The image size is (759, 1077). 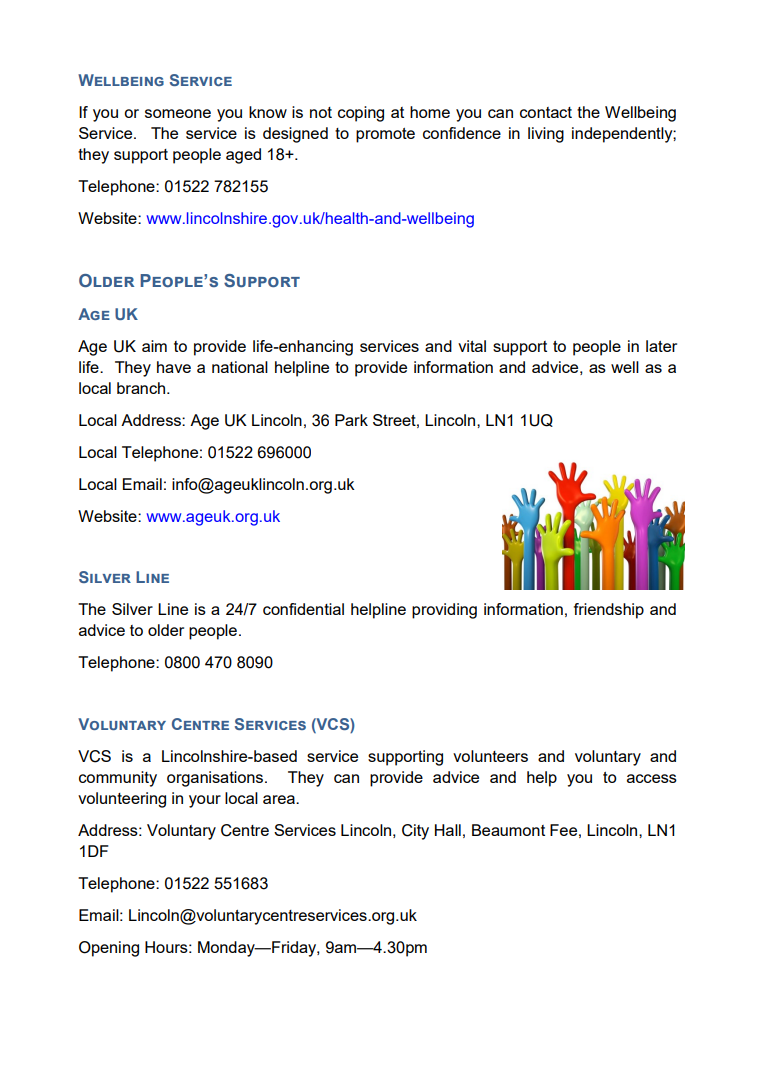 What do you see at coordinates (508, 830) in the image?
I see `Beaumont` at bounding box center [508, 830].
